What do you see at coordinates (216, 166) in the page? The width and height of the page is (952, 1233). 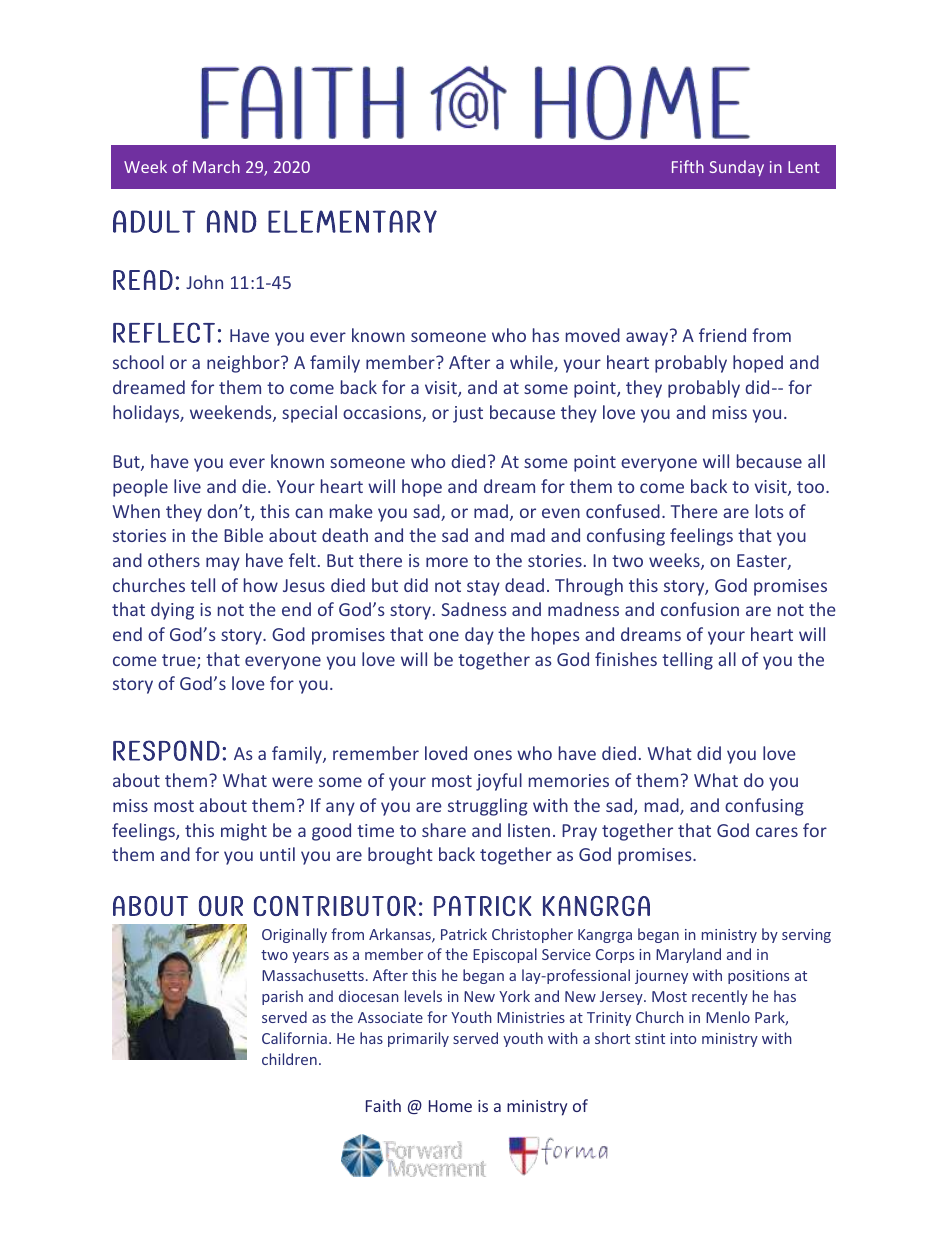 I see `March` at bounding box center [216, 166].
